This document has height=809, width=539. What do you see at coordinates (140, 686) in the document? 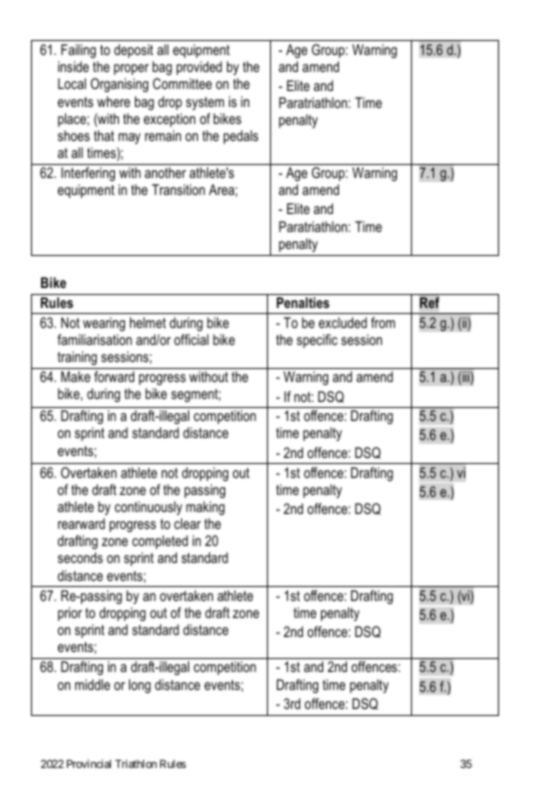
I see `long` at bounding box center [140, 686].
